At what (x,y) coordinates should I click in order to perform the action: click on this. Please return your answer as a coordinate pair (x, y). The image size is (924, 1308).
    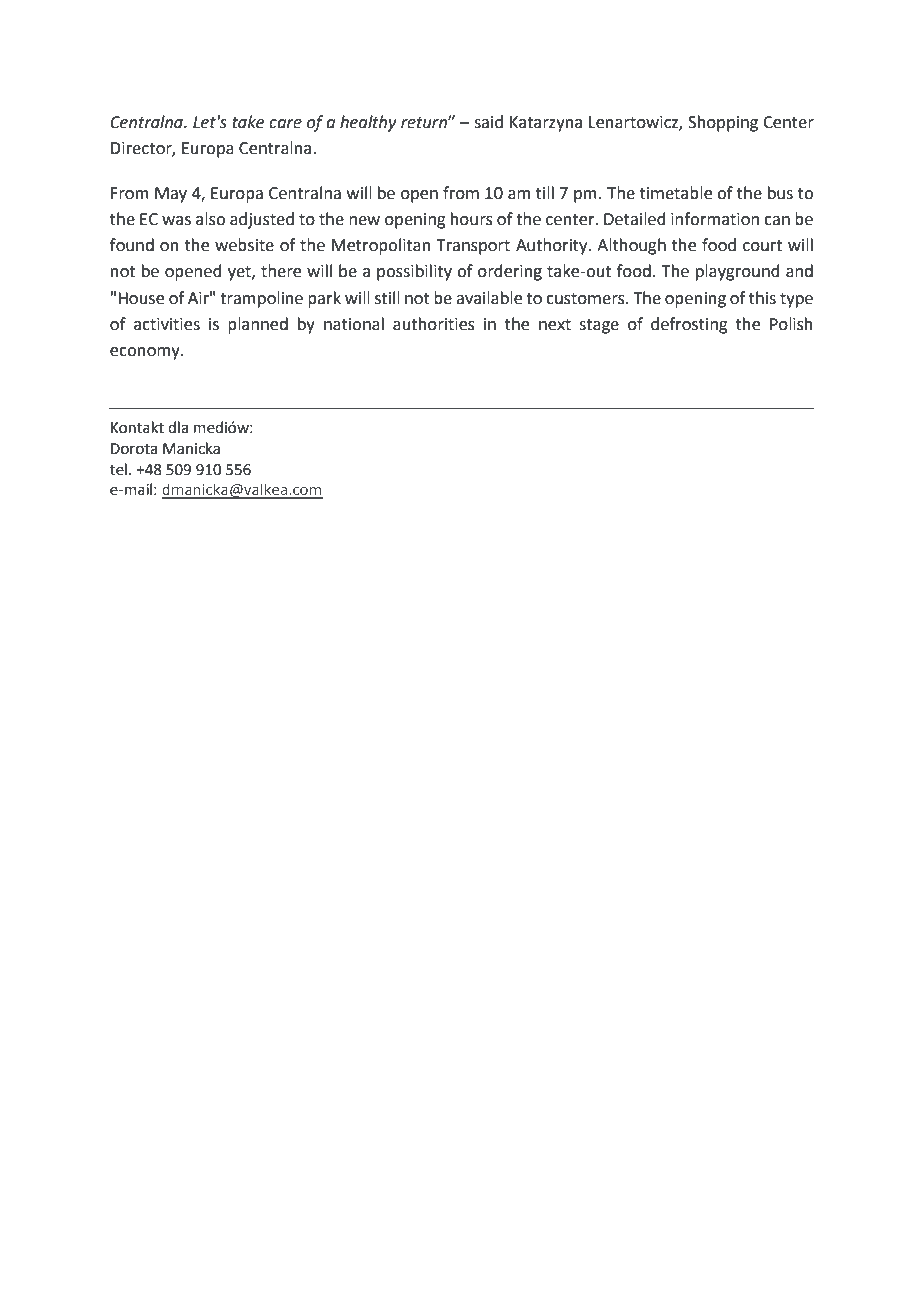
    Looking at the image, I should click on (762, 298).
